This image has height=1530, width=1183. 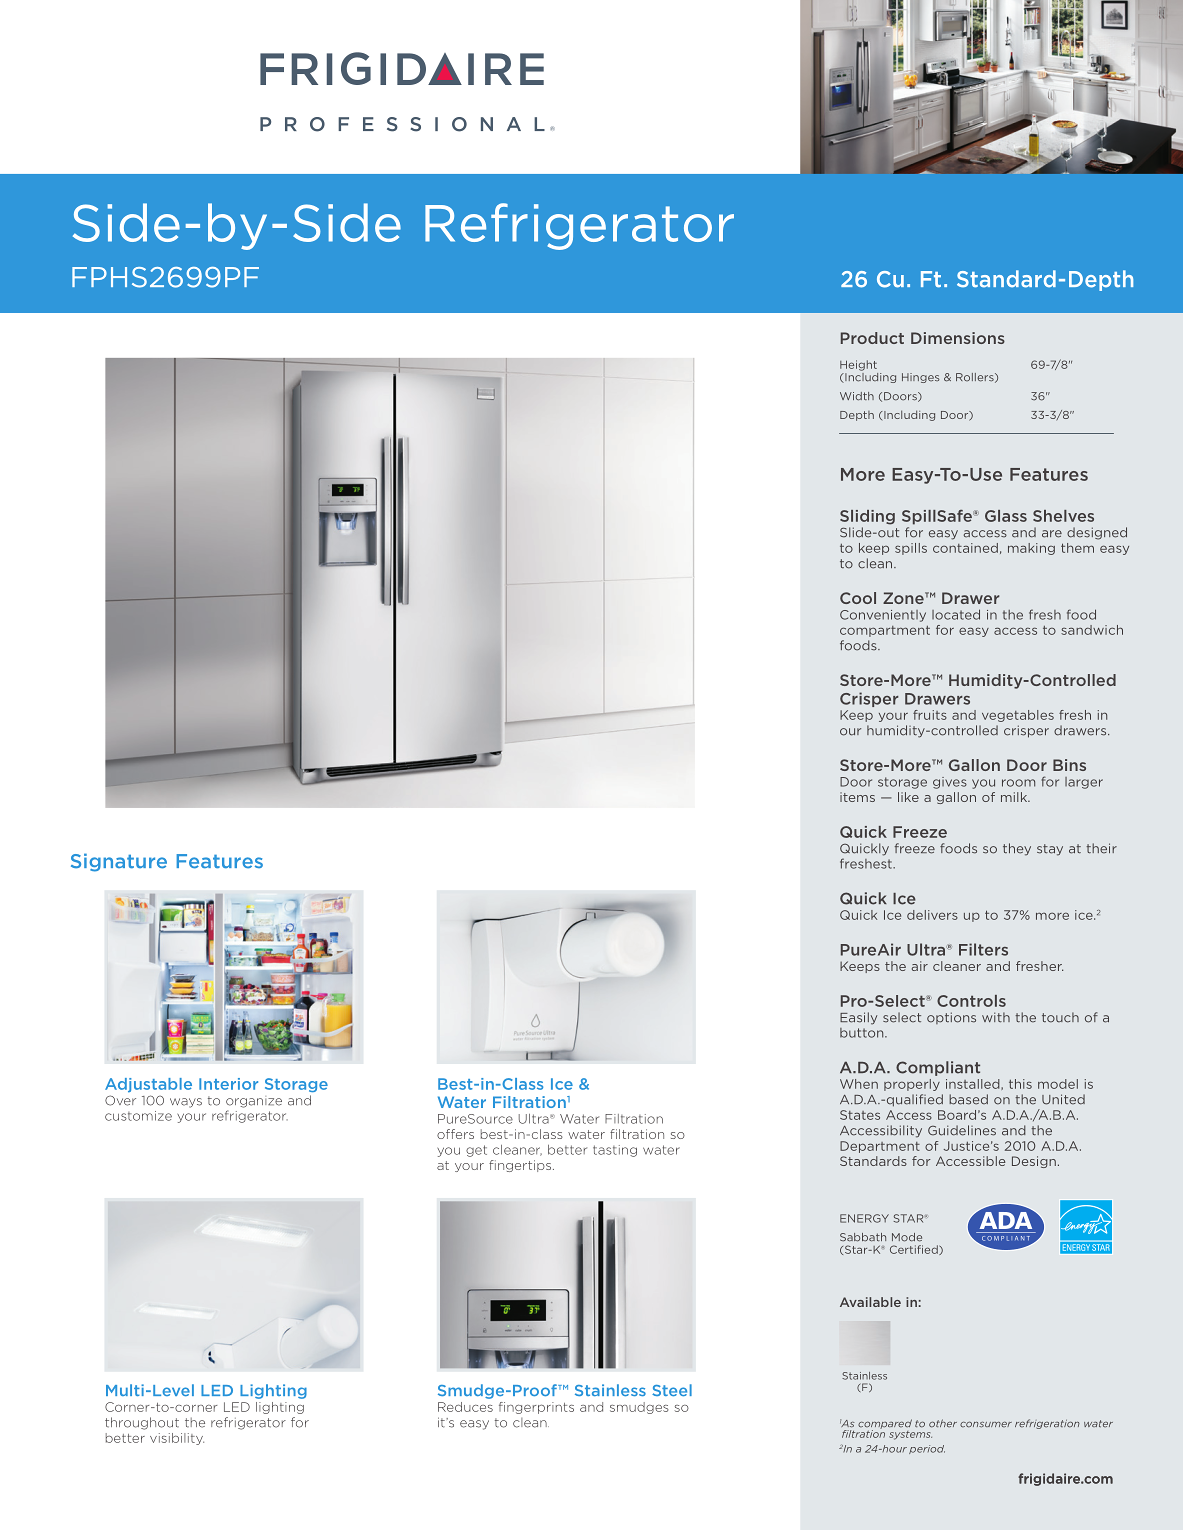 What do you see at coordinates (177, 1439) in the image?
I see `visibility` at bounding box center [177, 1439].
